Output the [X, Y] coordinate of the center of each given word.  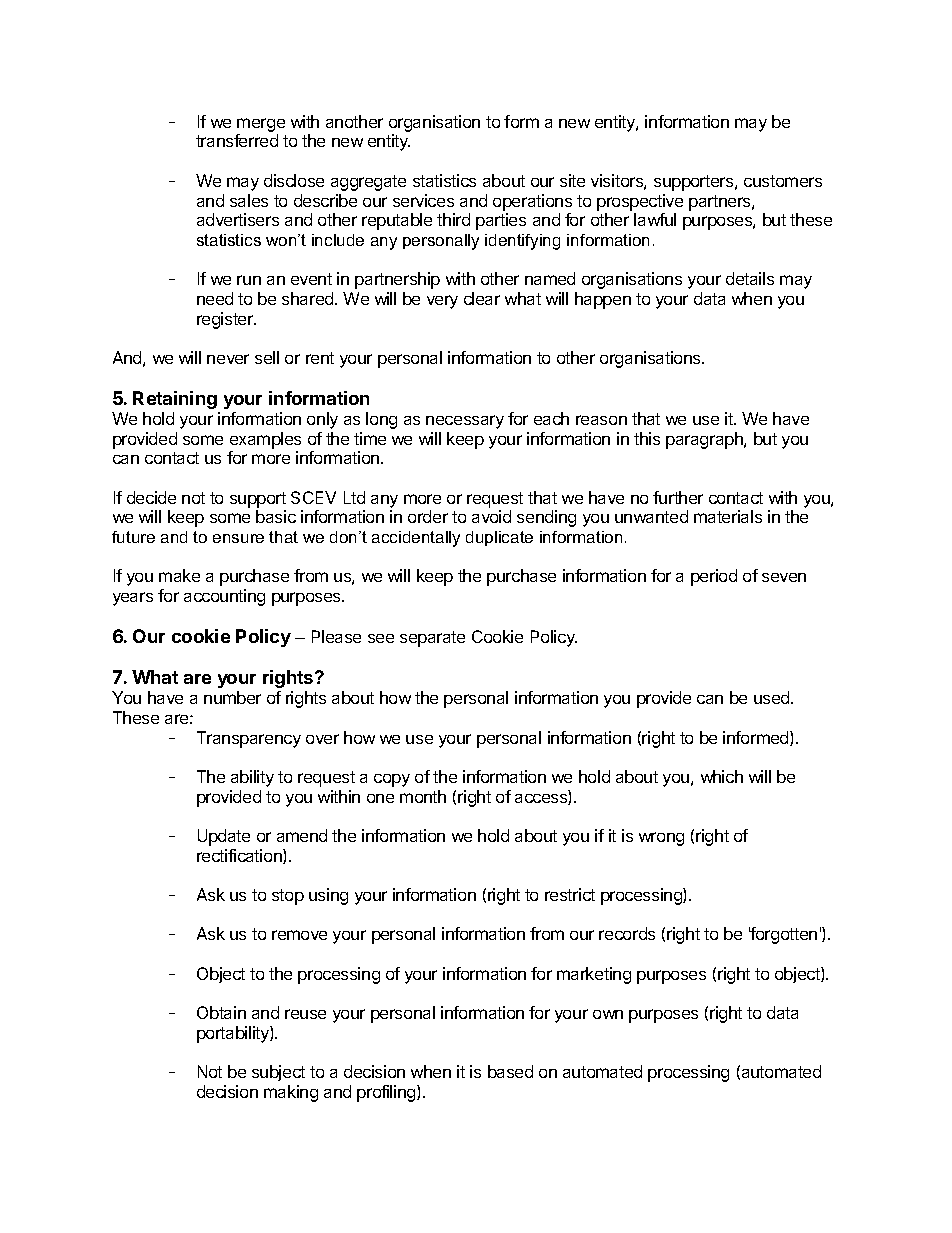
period [714, 577]
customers [783, 181]
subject [278, 1073]
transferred [237, 140]
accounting [224, 597]
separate [432, 639]
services [423, 200]
